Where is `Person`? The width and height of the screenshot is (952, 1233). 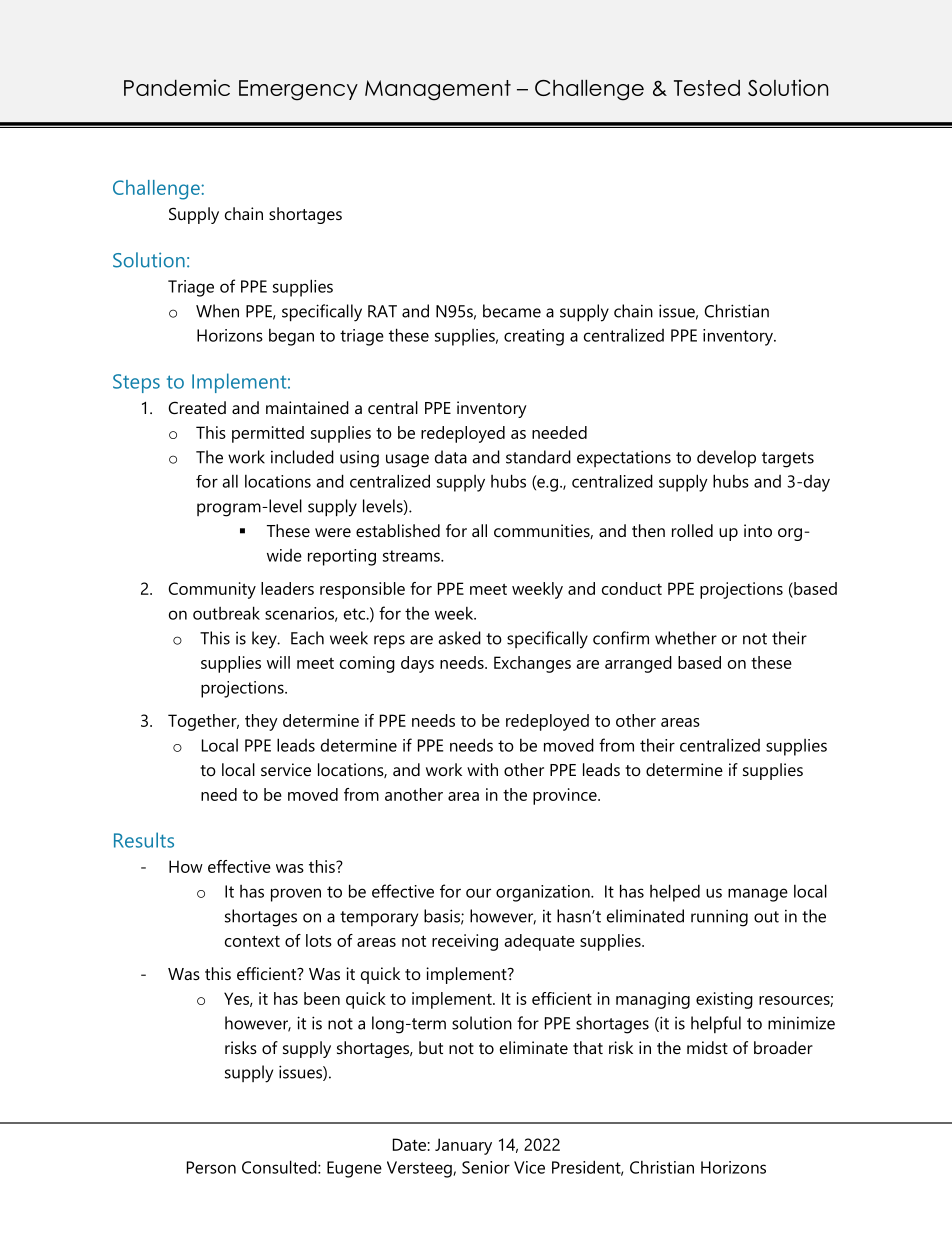 Person is located at coordinates (211, 1167).
